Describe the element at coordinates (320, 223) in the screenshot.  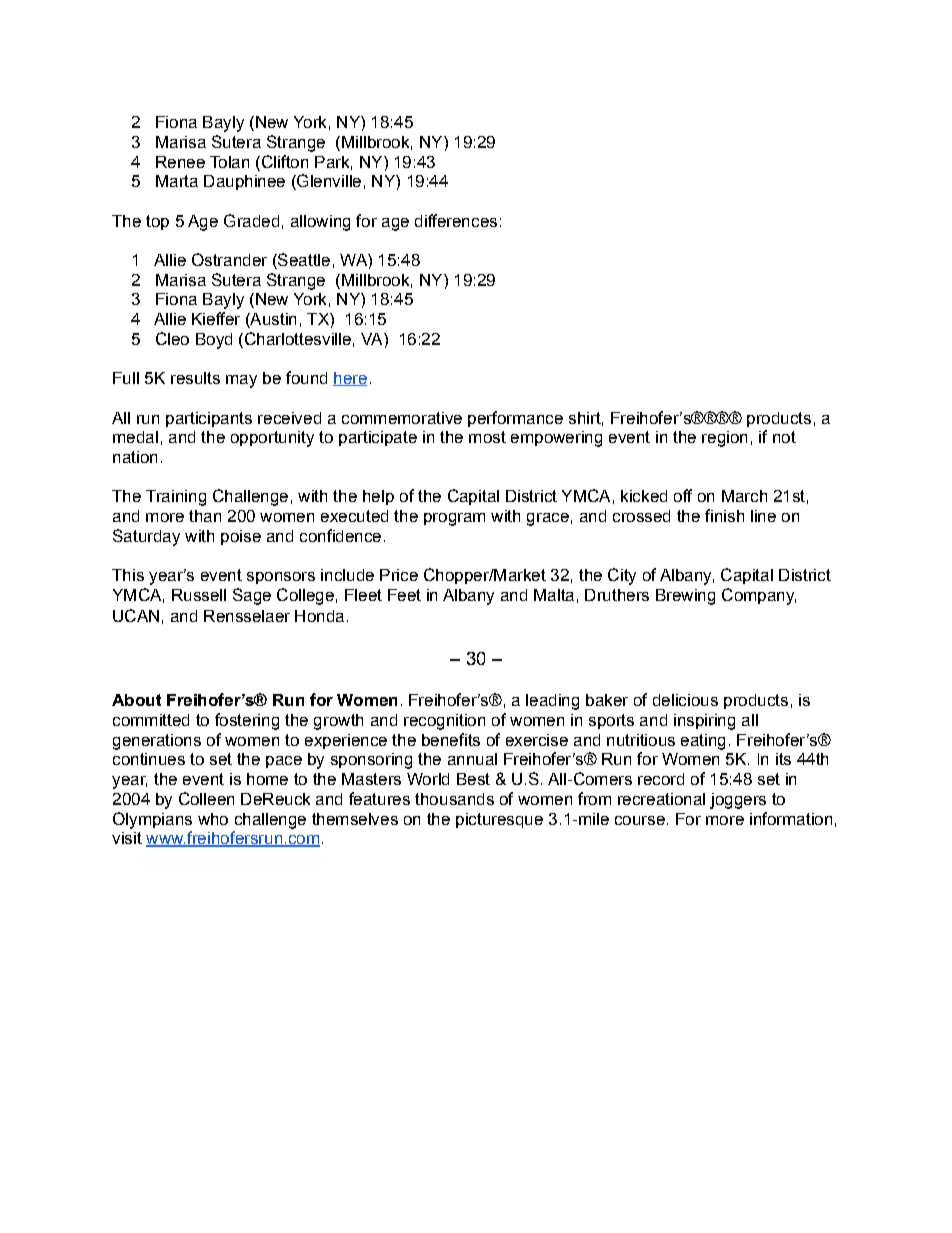
I see `allowing` at that location.
